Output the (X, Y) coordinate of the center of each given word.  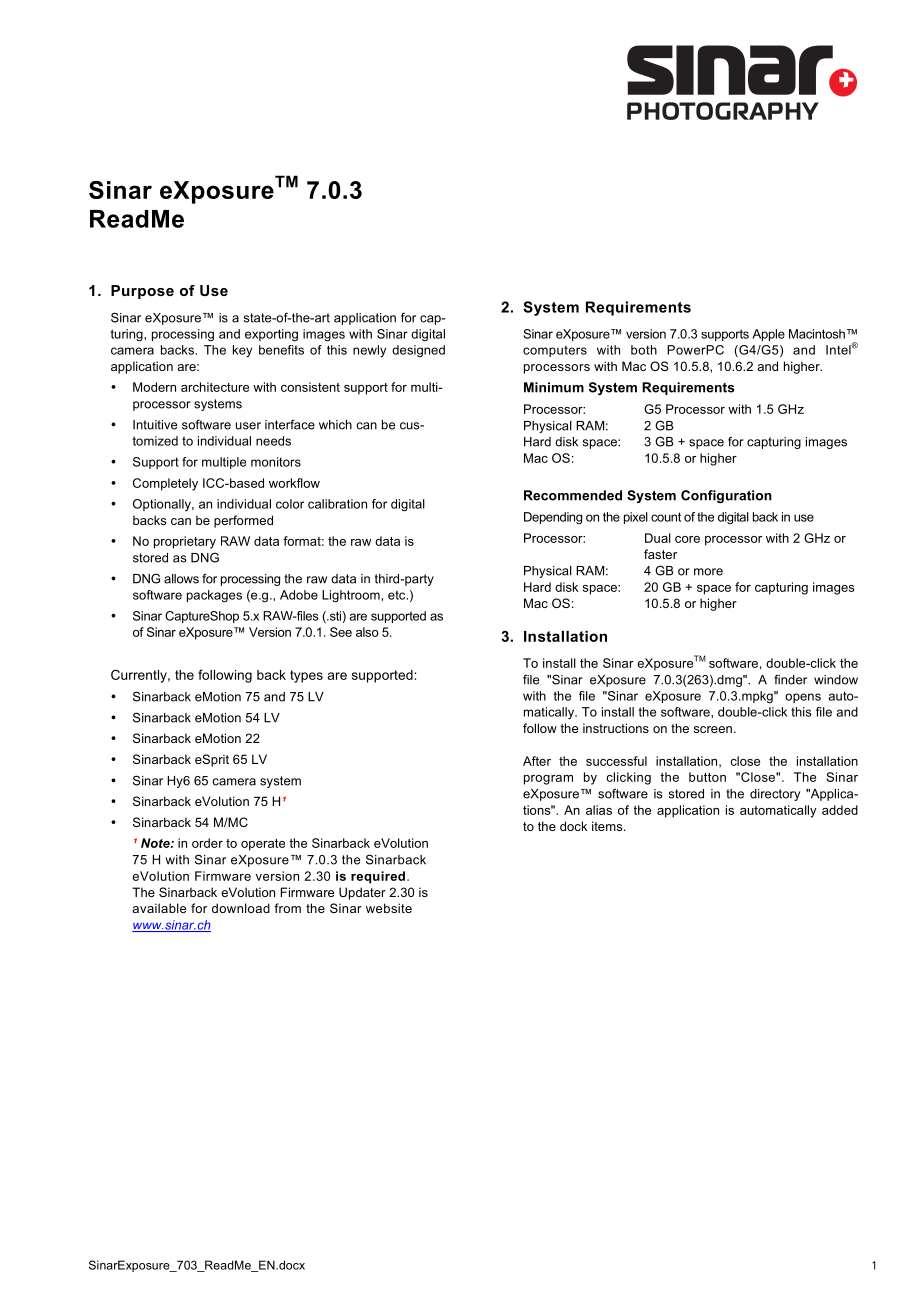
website (389, 908)
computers (555, 351)
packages (214, 596)
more (708, 572)
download (241, 908)
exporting (271, 335)
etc (398, 595)
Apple (768, 335)
